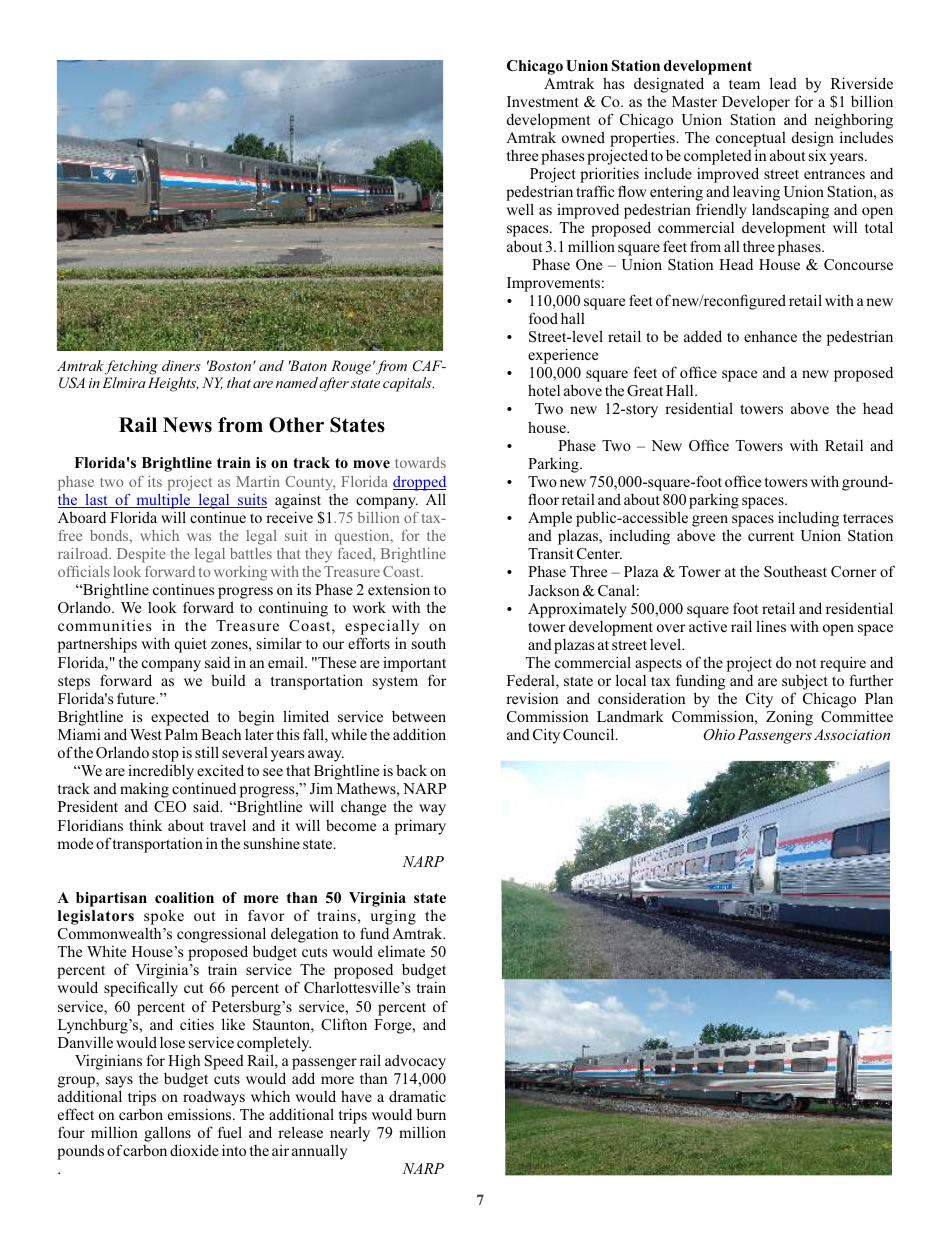 Image resolution: width=952 pixels, height=1233 pixels. I want to click on extension, so click(399, 589).
